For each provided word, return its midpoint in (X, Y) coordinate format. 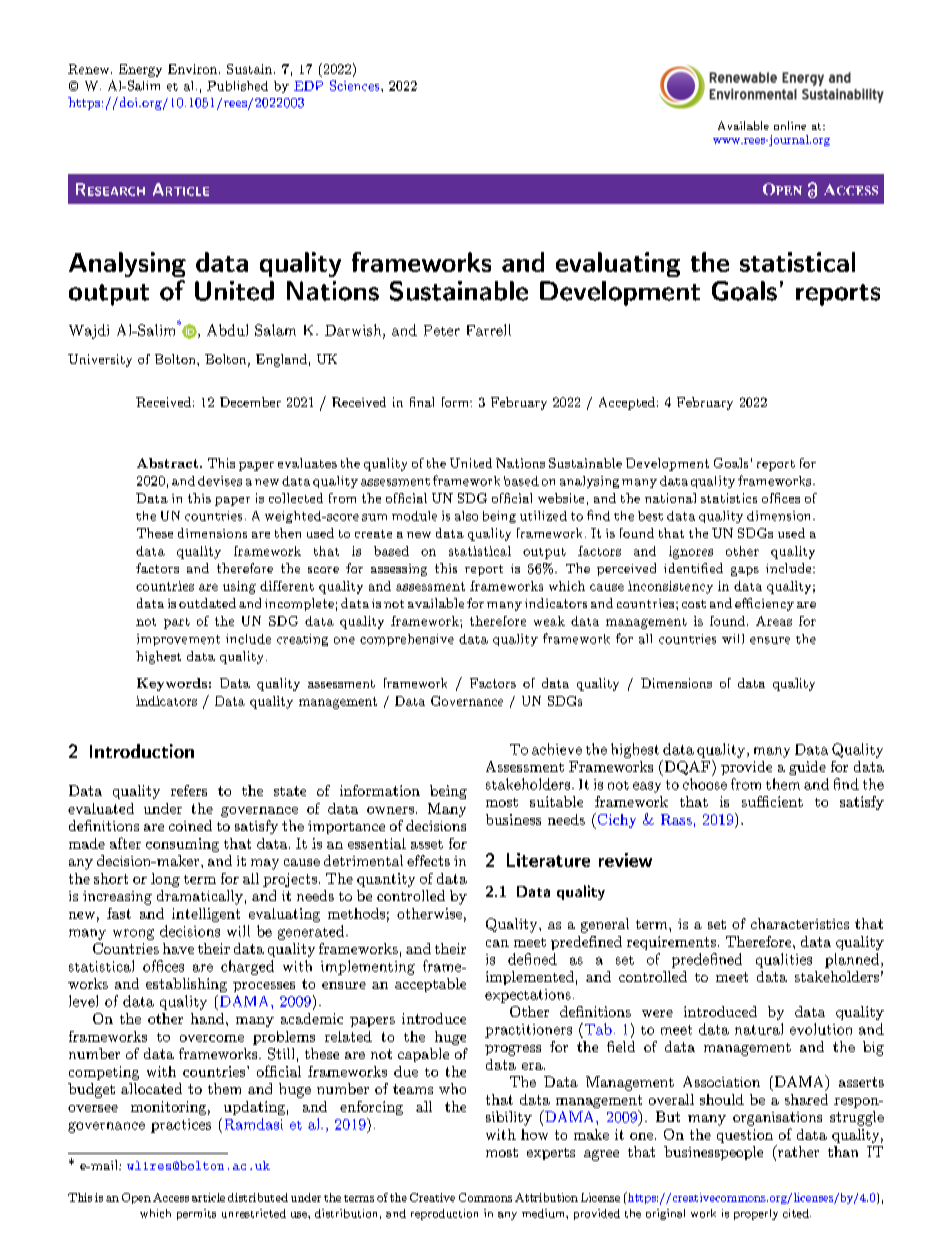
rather (797, 1151)
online (790, 125)
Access (171, 1197)
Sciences (356, 85)
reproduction (444, 1214)
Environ (194, 69)
